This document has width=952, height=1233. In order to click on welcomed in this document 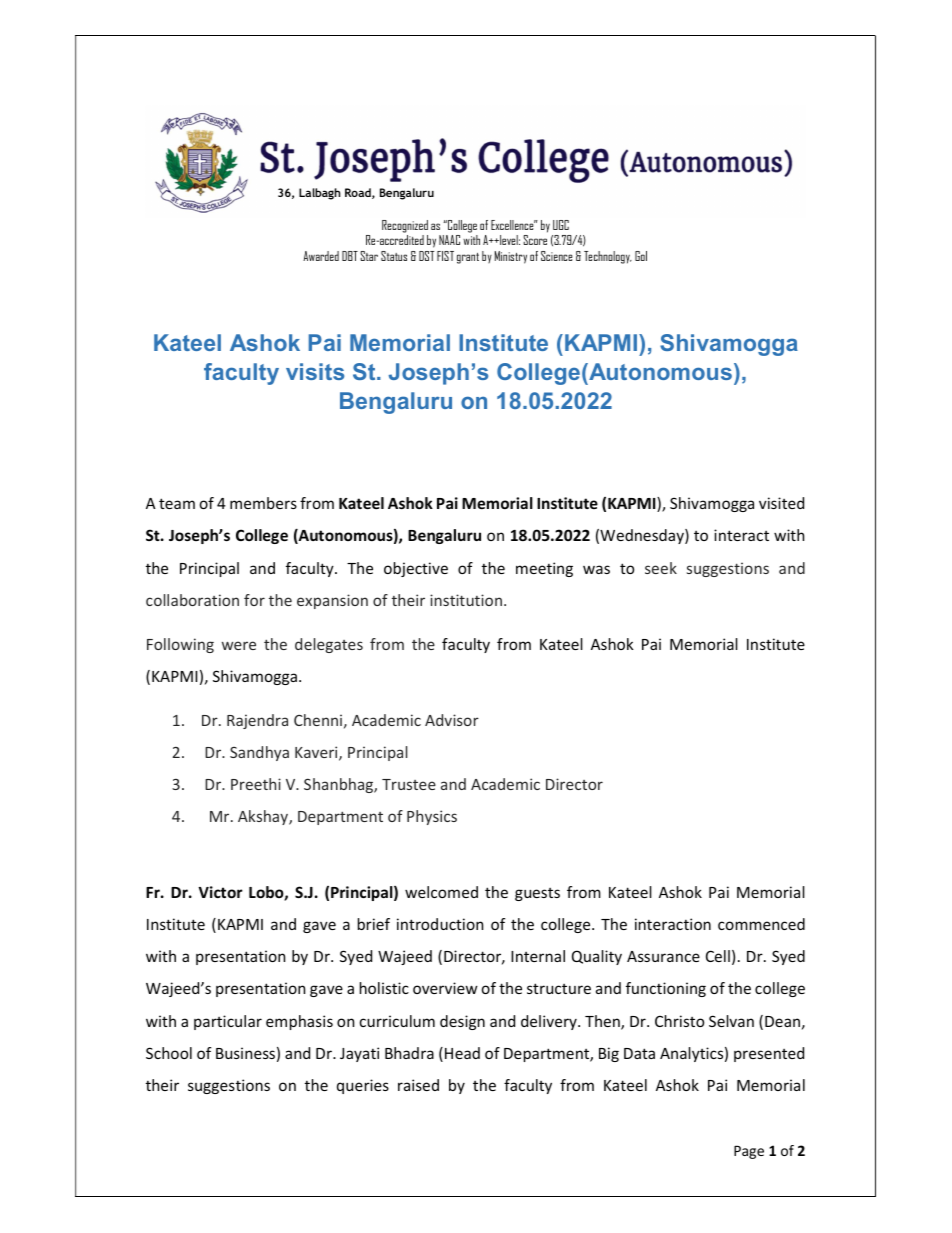, I will do `click(441, 892)`.
